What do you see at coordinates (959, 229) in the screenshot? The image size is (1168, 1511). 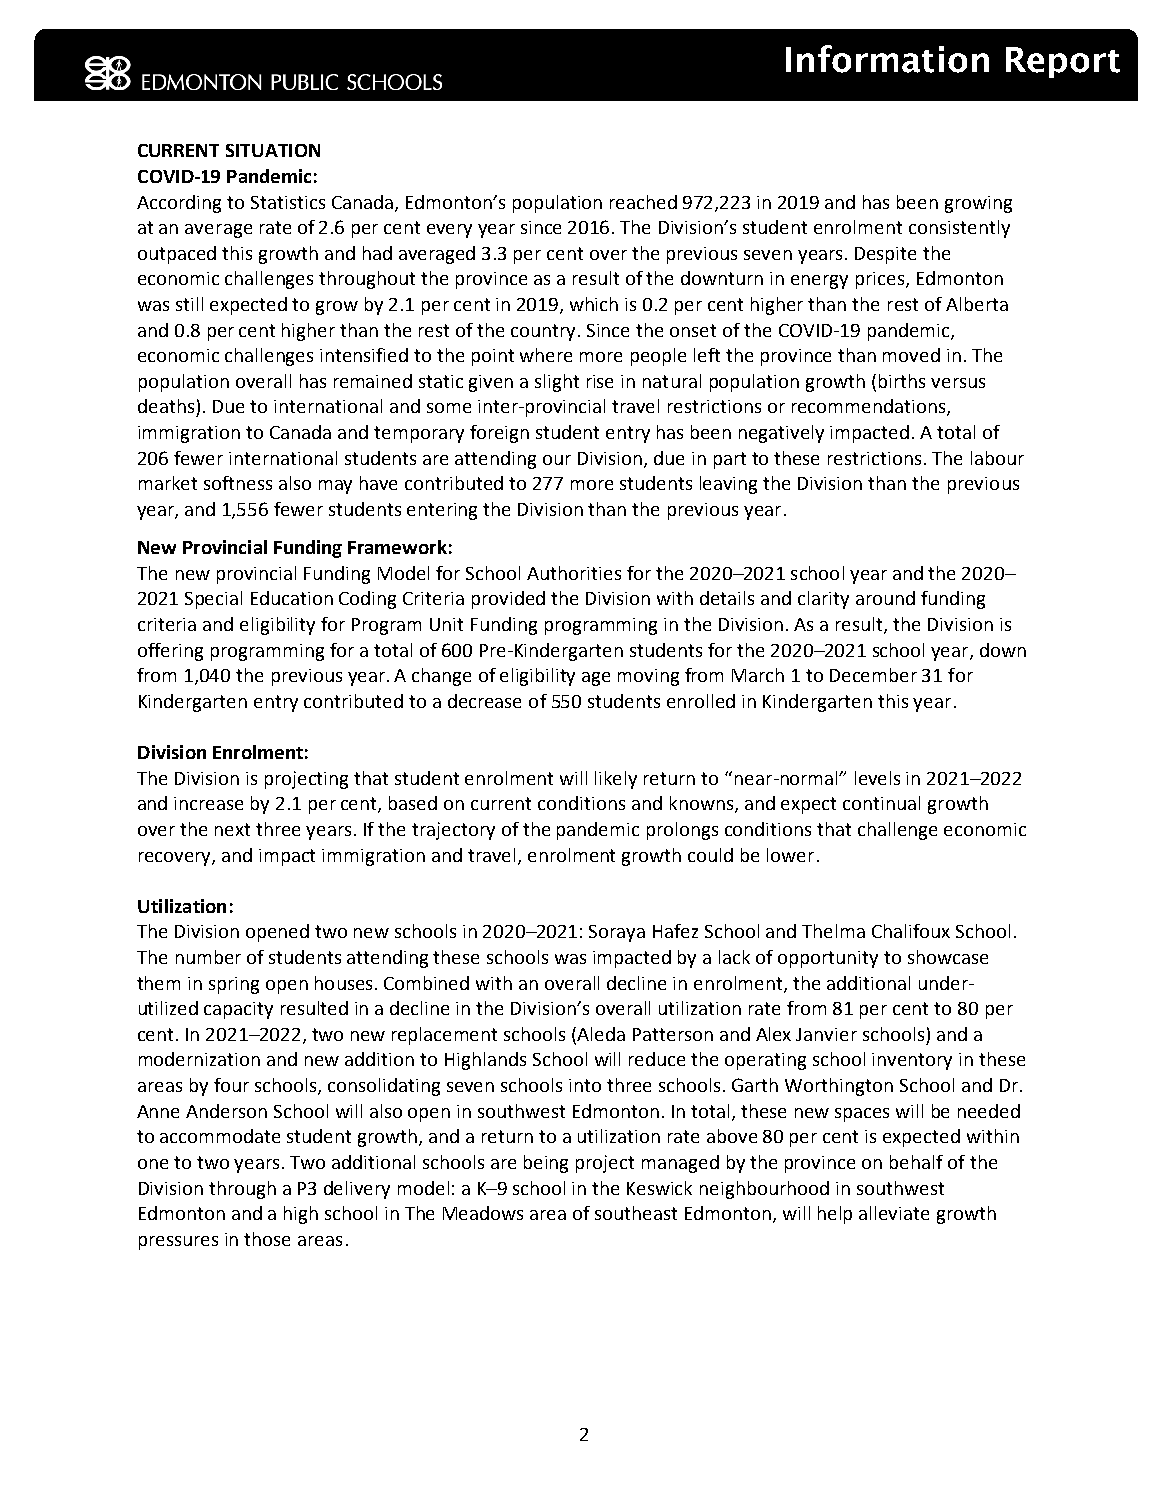 I see `consistently` at bounding box center [959, 229].
